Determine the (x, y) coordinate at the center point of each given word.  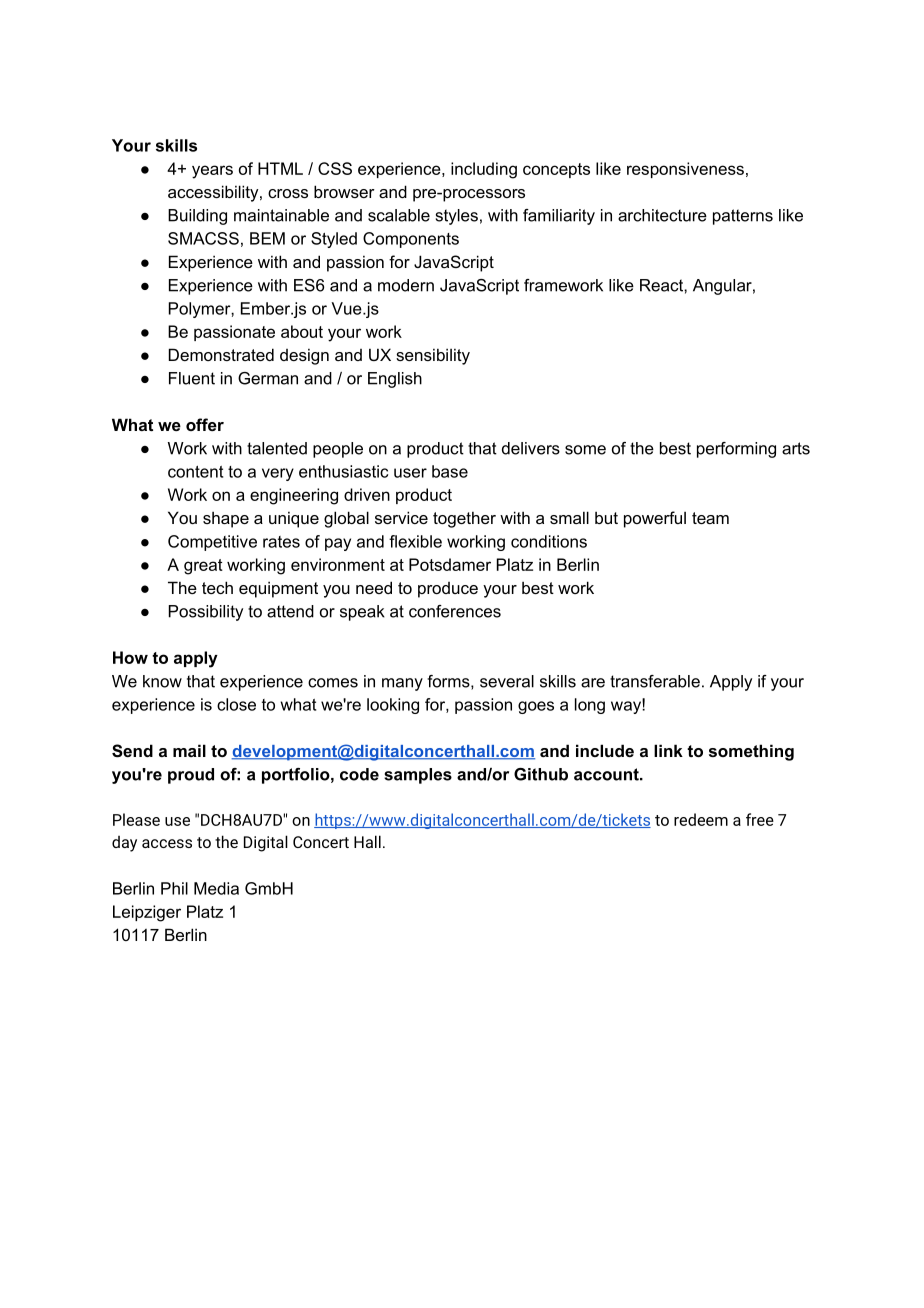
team (710, 518)
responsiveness (685, 170)
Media (216, 888)
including (484, 170)
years (212, 172)
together (464, 519)
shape (226, 519)
